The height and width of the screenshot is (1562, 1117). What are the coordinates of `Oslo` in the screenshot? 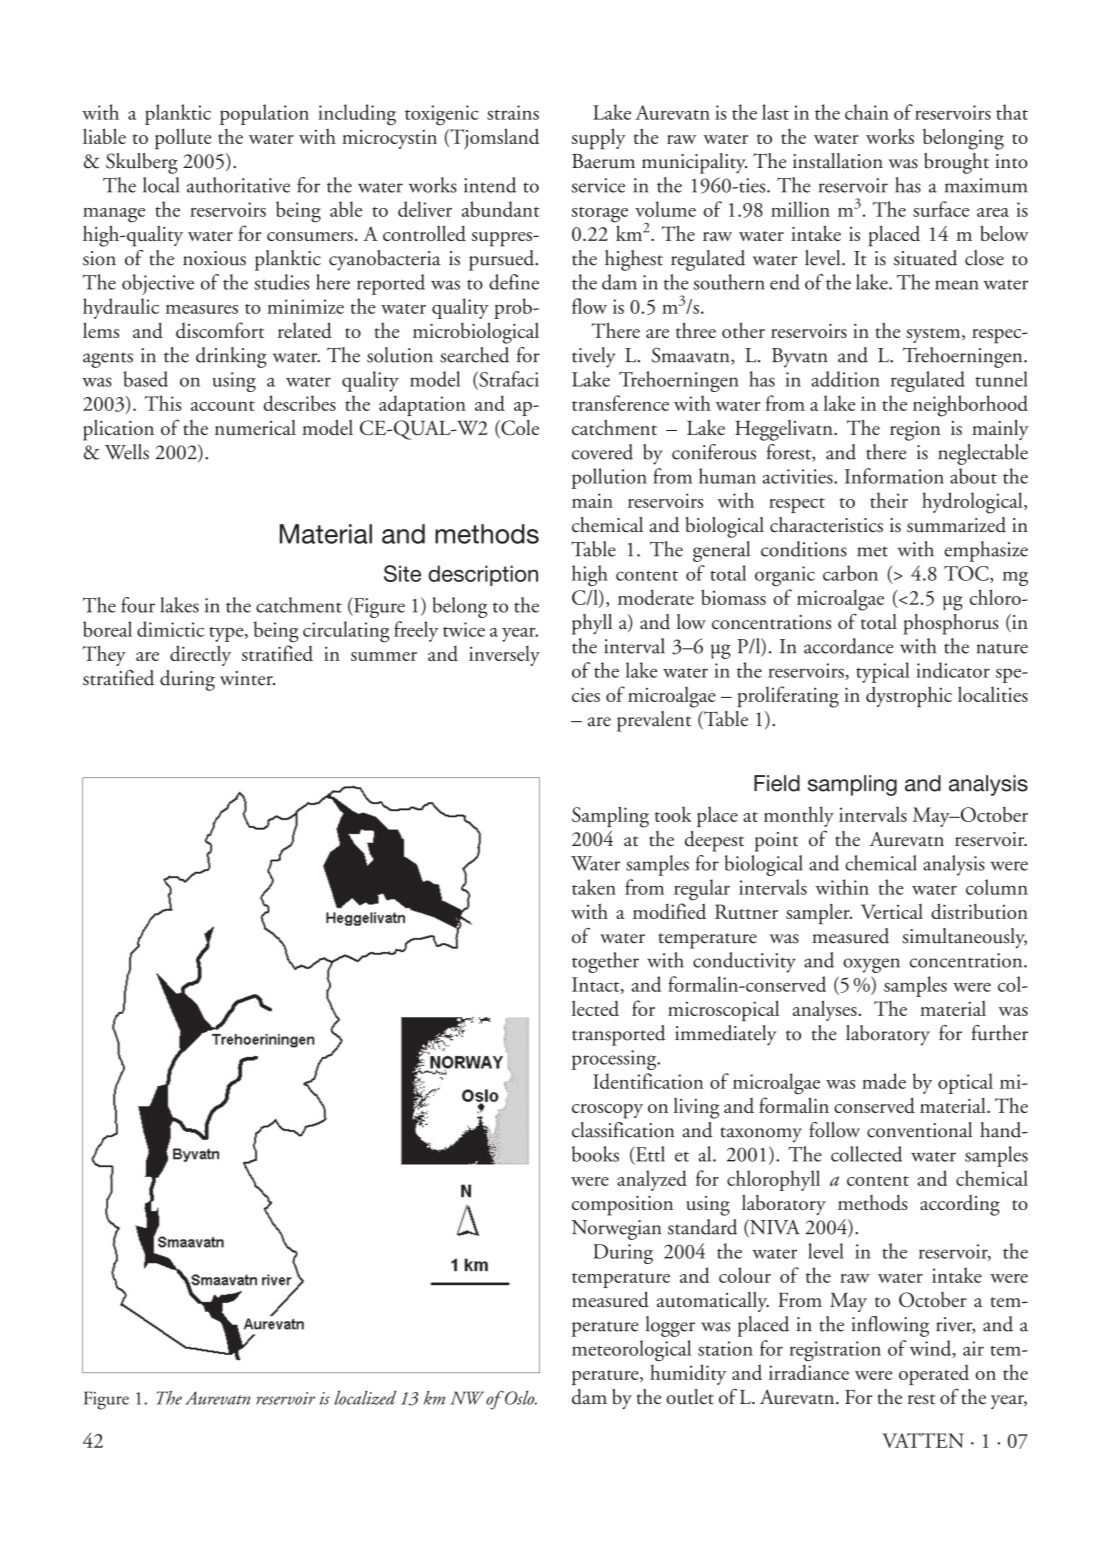 It's located at (520, 1398).
